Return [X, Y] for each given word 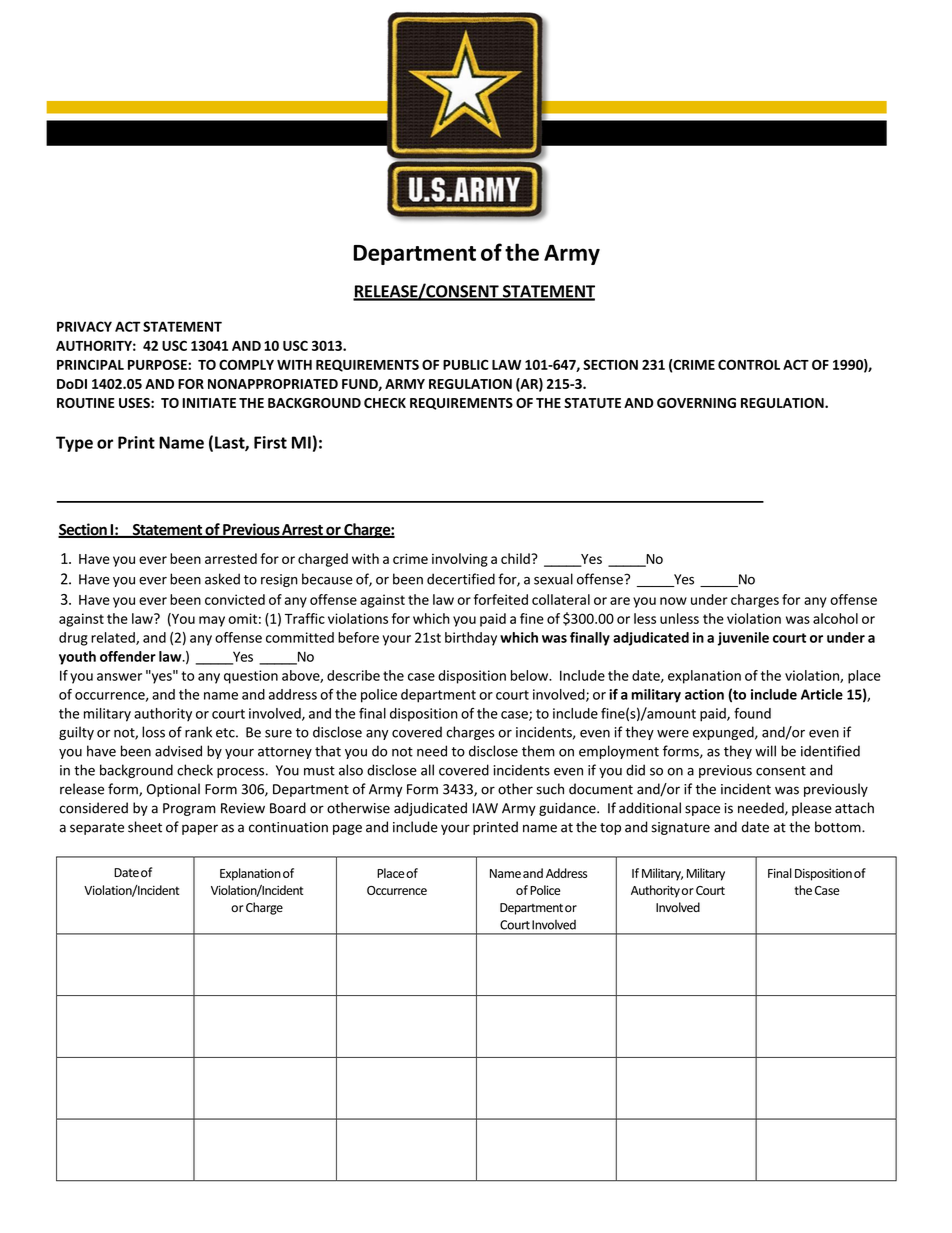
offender [128, 656]
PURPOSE [158, 364]
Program [189, 809]
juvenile [743, 639]
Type [74, 444]
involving [460, 560]
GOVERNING [696, 403]
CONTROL [749, 364]
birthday [471, 639]
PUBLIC [466, 364]
